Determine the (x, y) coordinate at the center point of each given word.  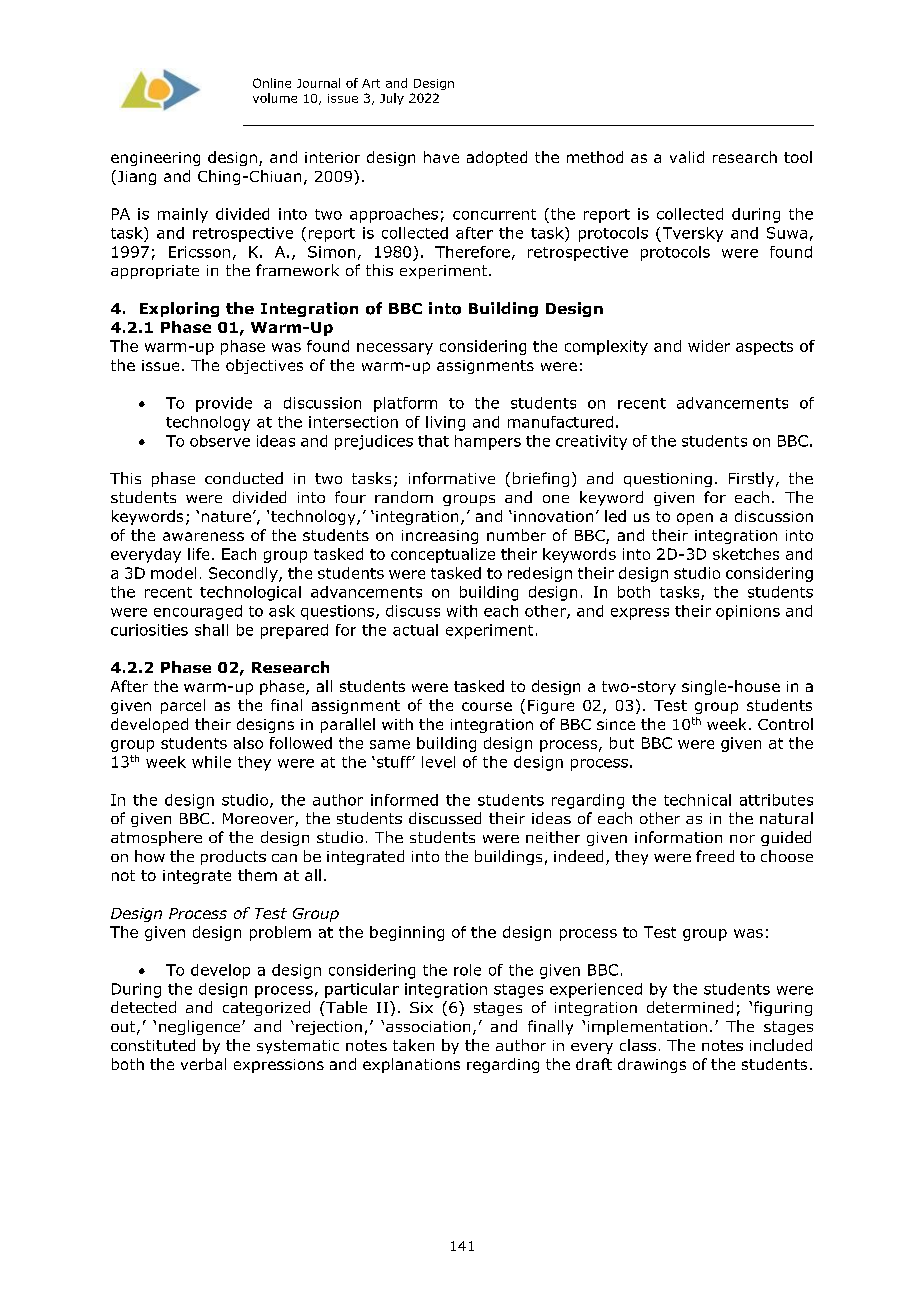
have (441, 157)
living (445, 423)
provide (224, 404)
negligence (201, 1027)
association (428, 1026)
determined (690, 1007)
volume (275, 98)
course (487, 706)
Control (785, 724)
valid (687, 157)
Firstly (753, 479)
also (248, 743)
